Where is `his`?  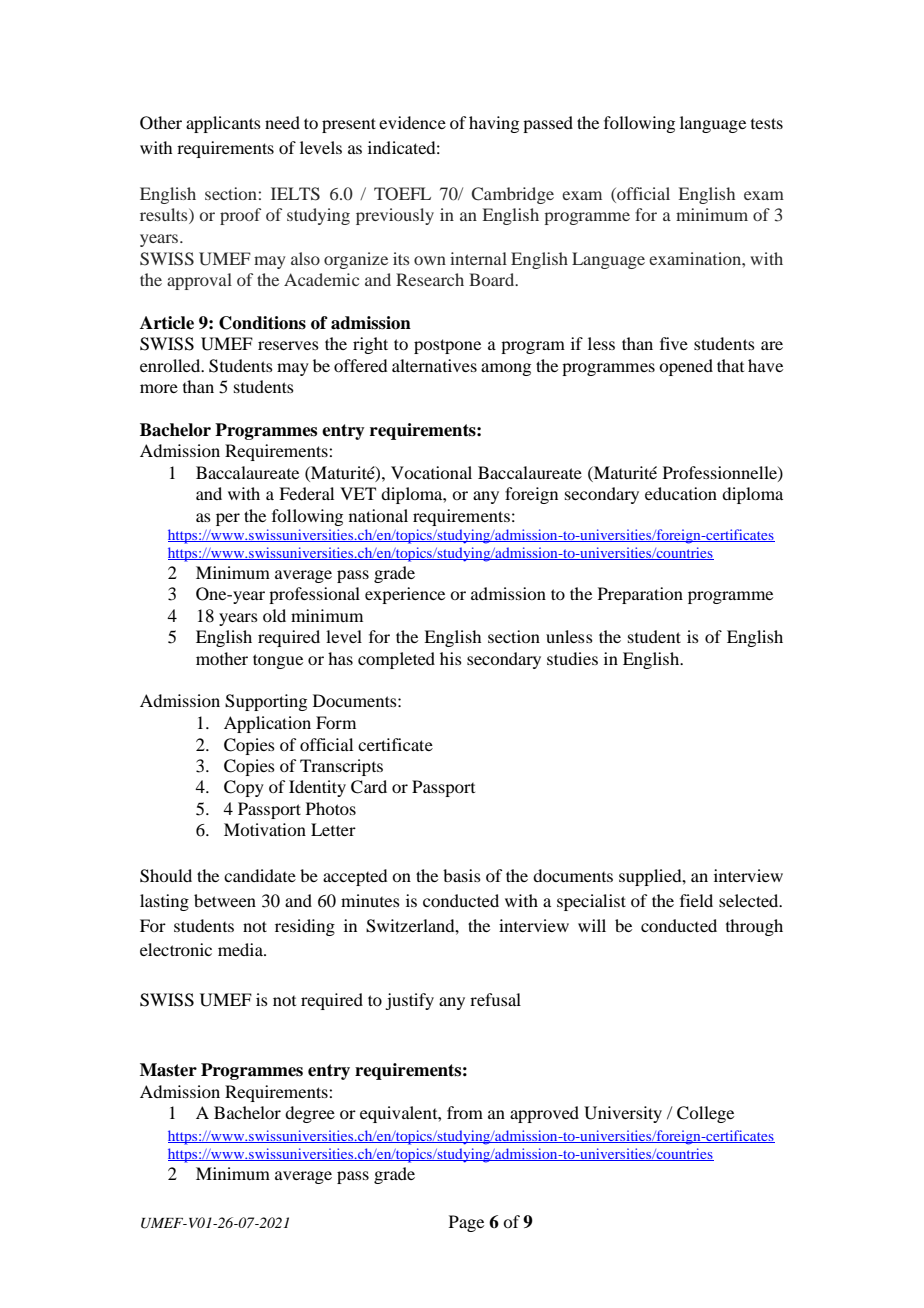
his is located at coordinates (451, 658).
